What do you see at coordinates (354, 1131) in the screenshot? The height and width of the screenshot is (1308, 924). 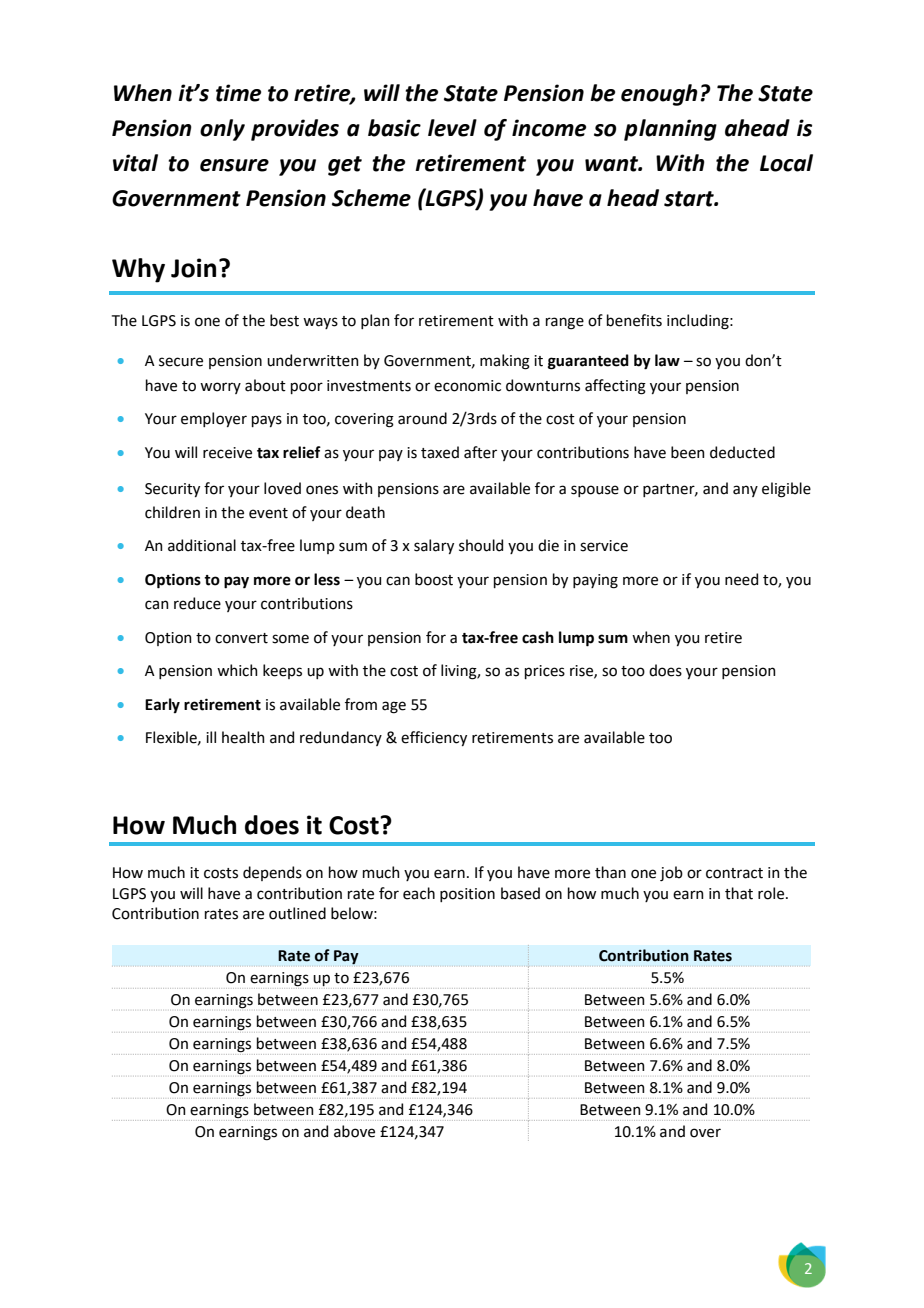 I see `above` at bounding box center [354, 1131].
